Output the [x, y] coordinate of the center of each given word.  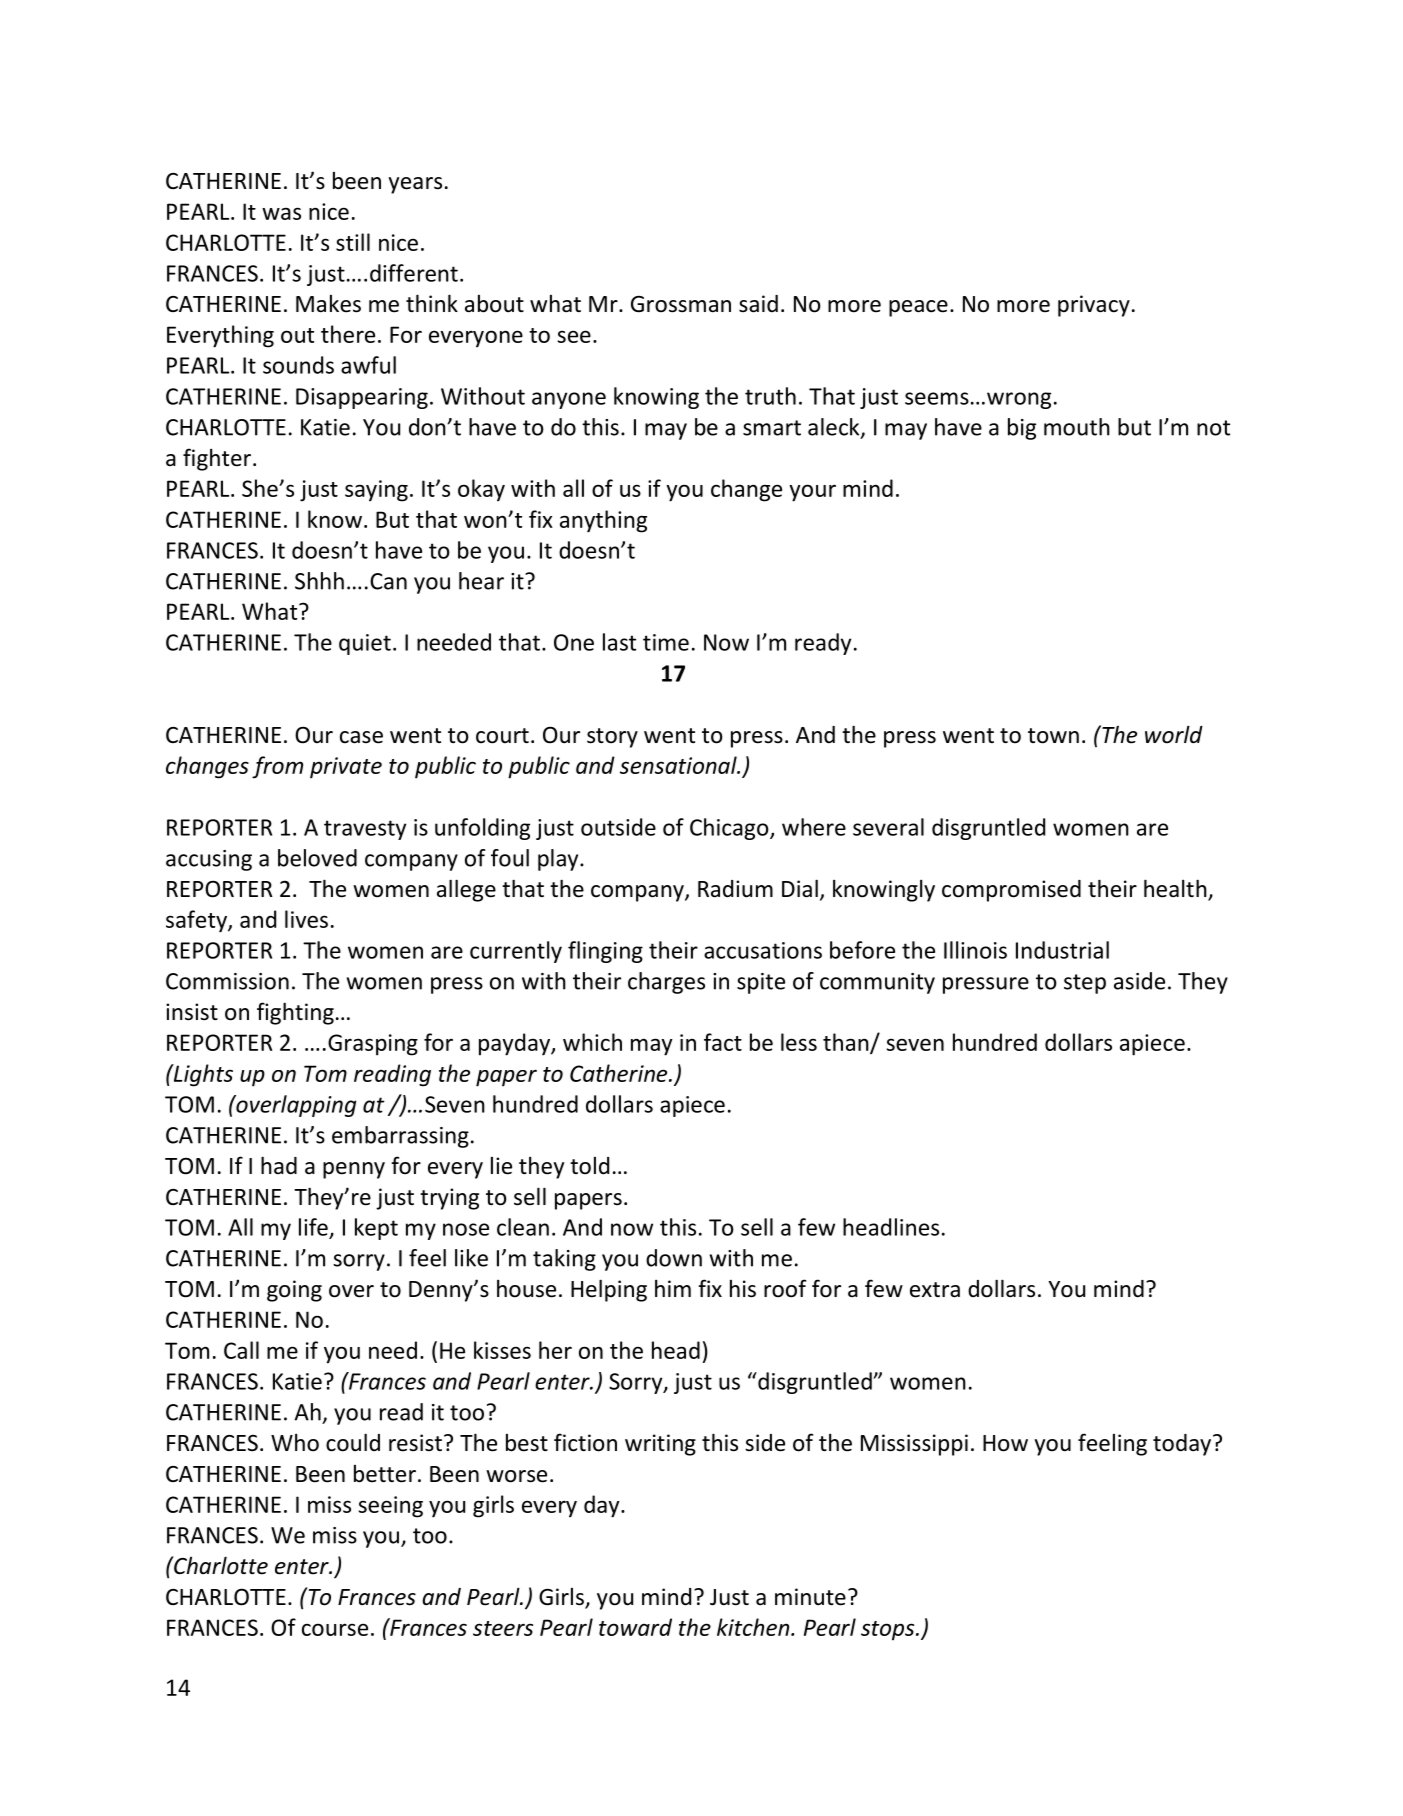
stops [889, 1631]
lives [306, 919]
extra [935, 1290]
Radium [735, 889]
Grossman [681, 304]
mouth [1077, 427]
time [666, 642]
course [335, 1629]
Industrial [1062, 950]
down [674, 1258]
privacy [1094, 306]
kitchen [754, 1627]
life [313, 1227]
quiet [365, 644]
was [281, 213]
